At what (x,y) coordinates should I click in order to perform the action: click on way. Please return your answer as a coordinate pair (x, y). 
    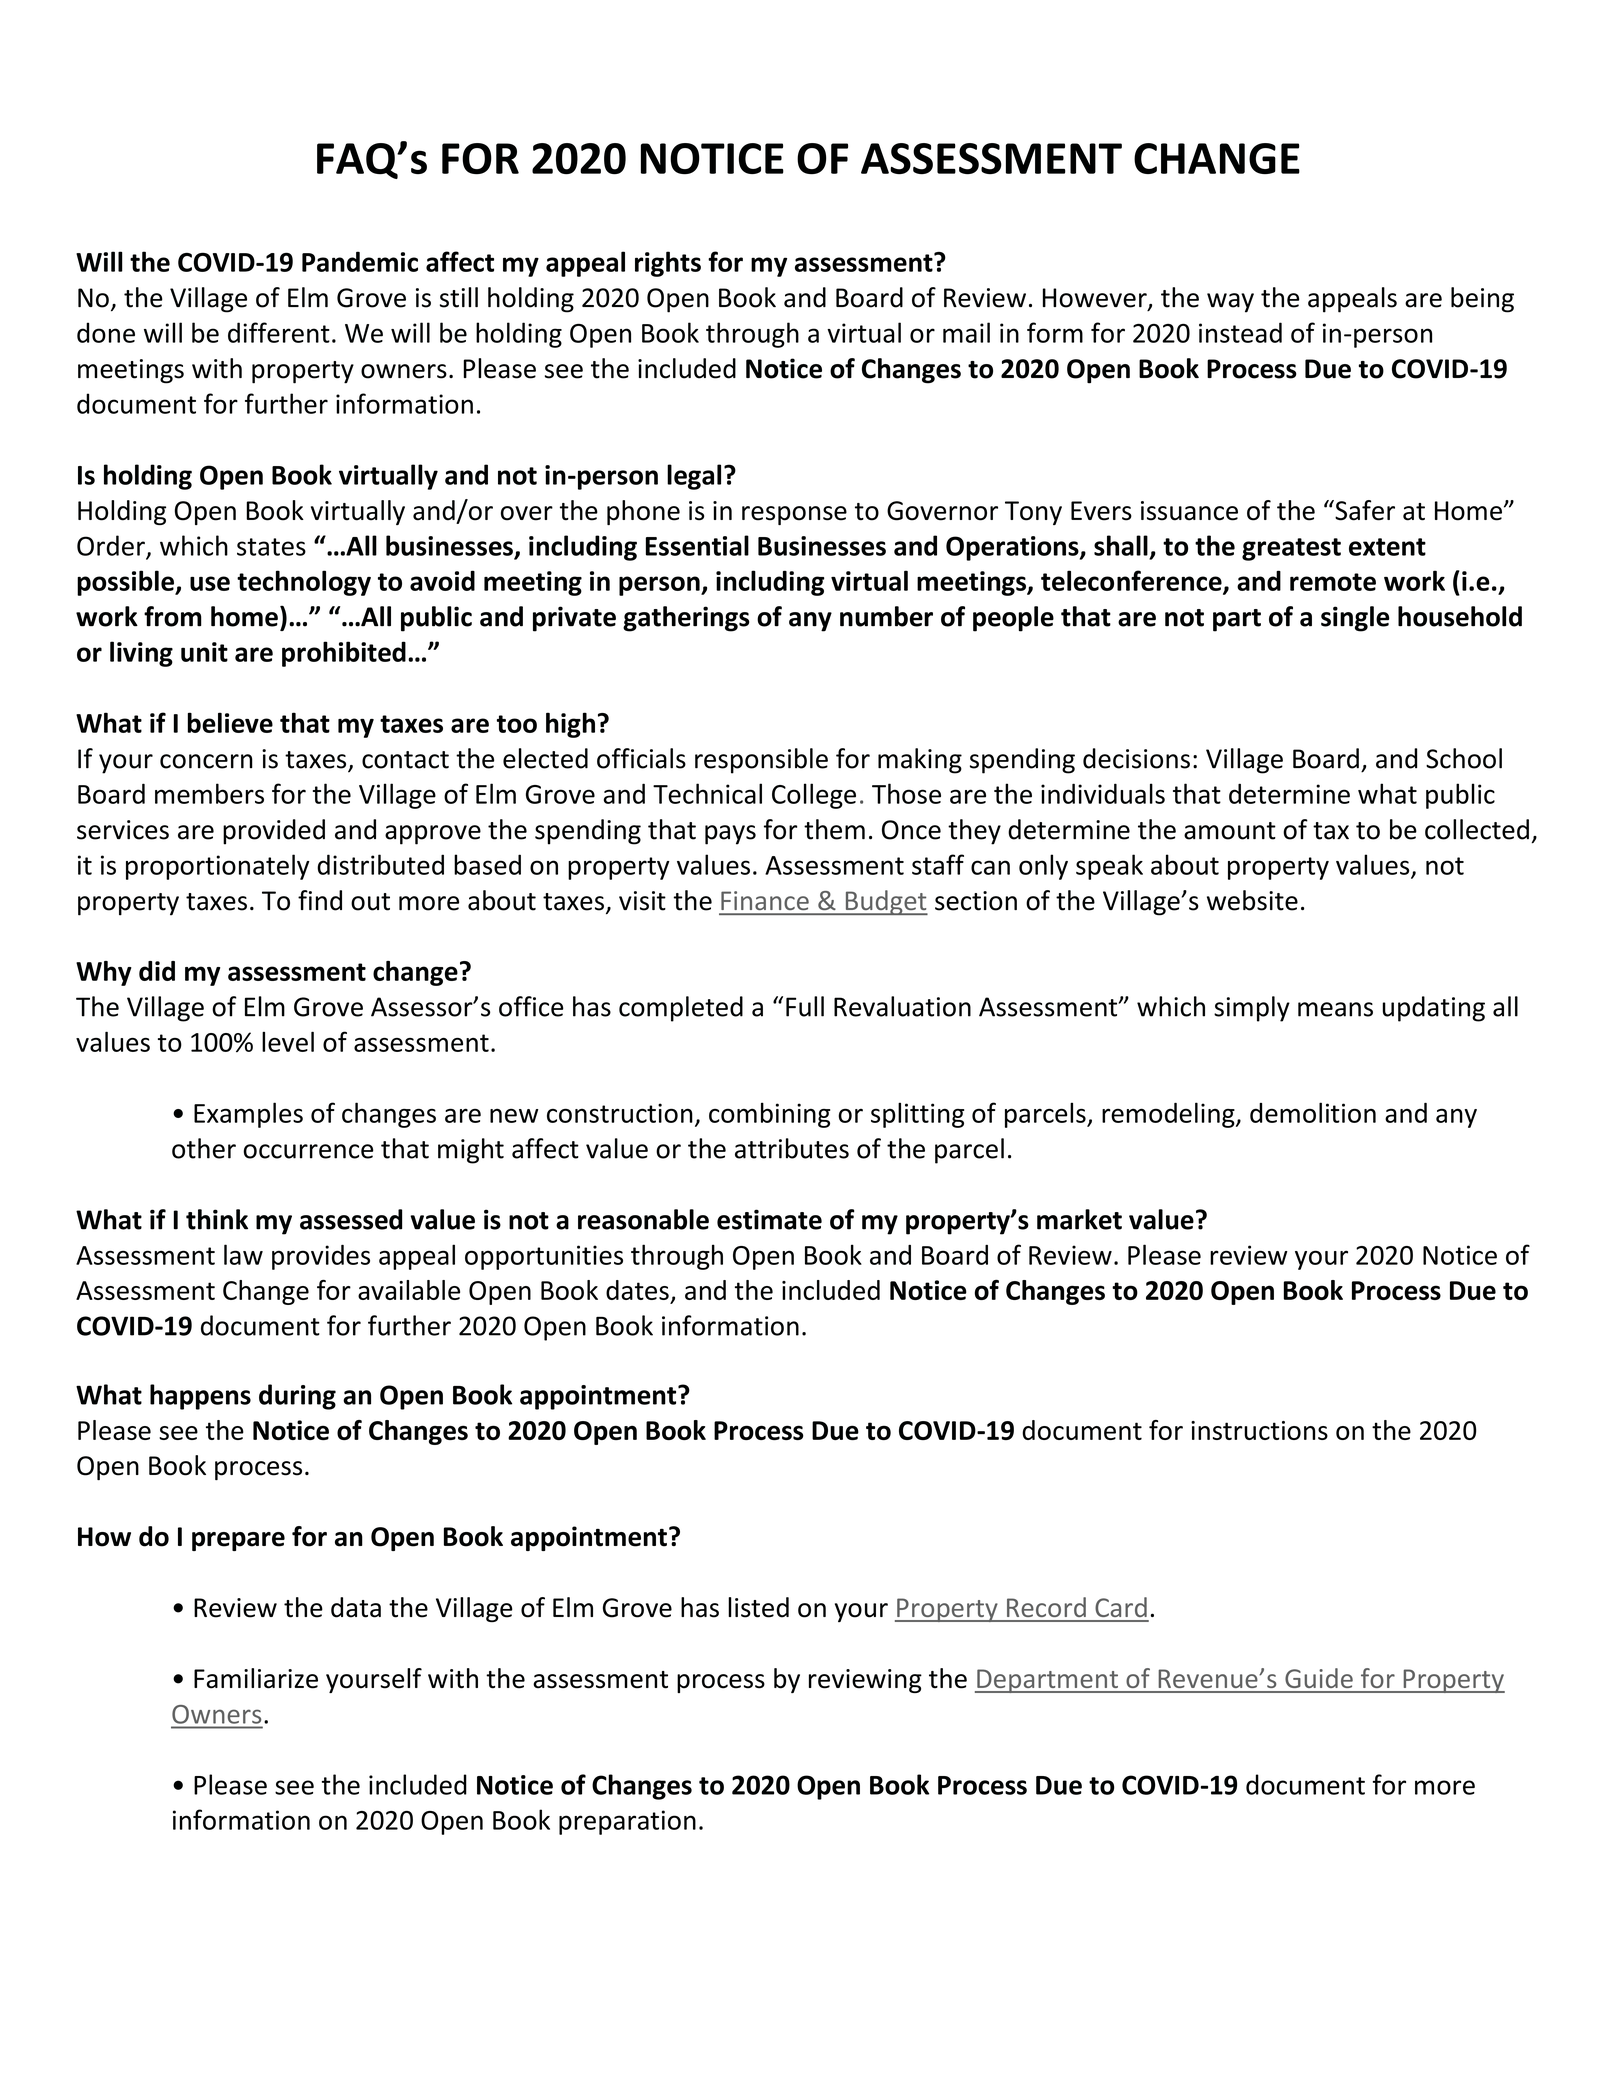
    Looking at the image, I should click on (1230, 303).
